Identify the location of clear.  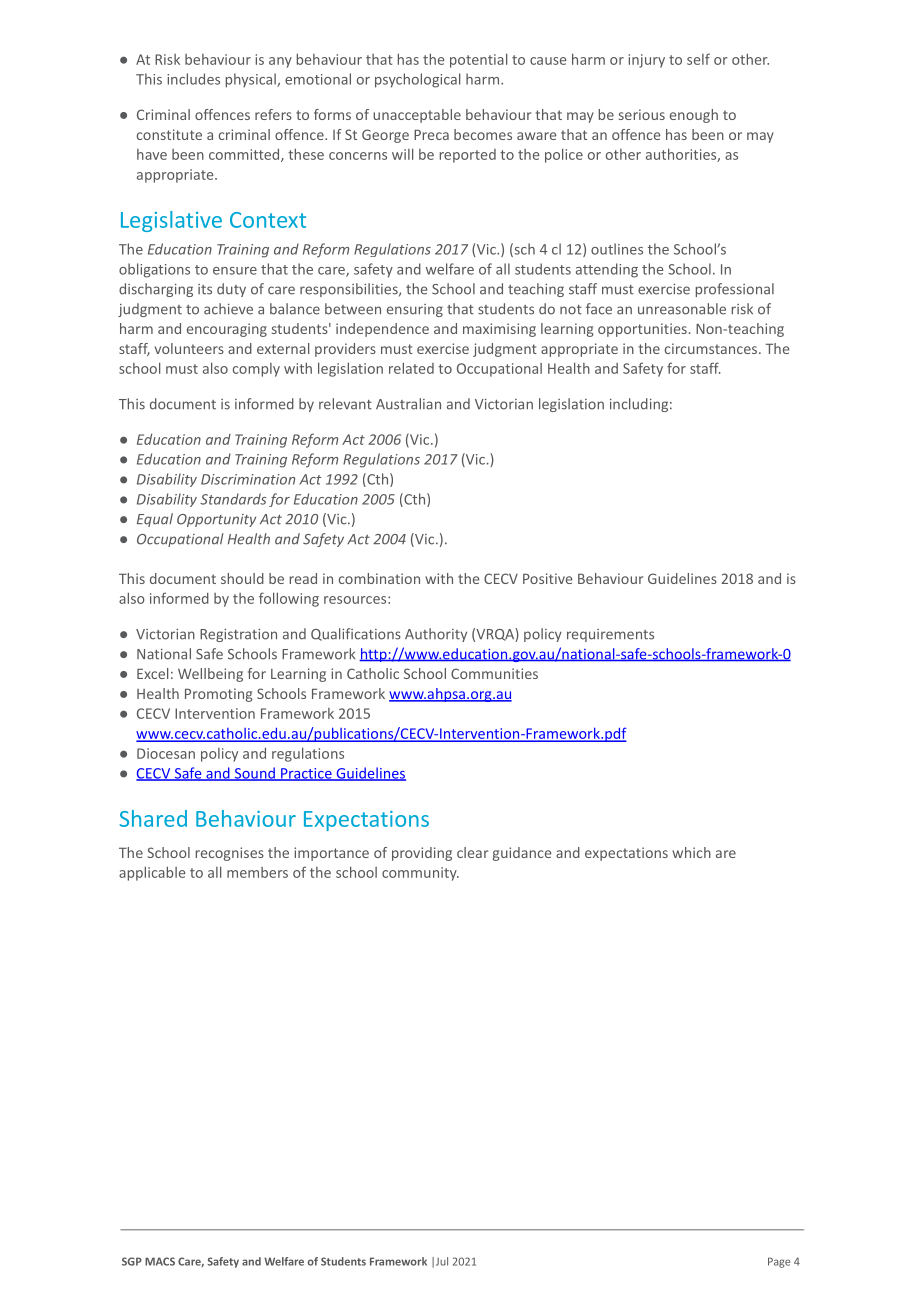
(472, 852).
